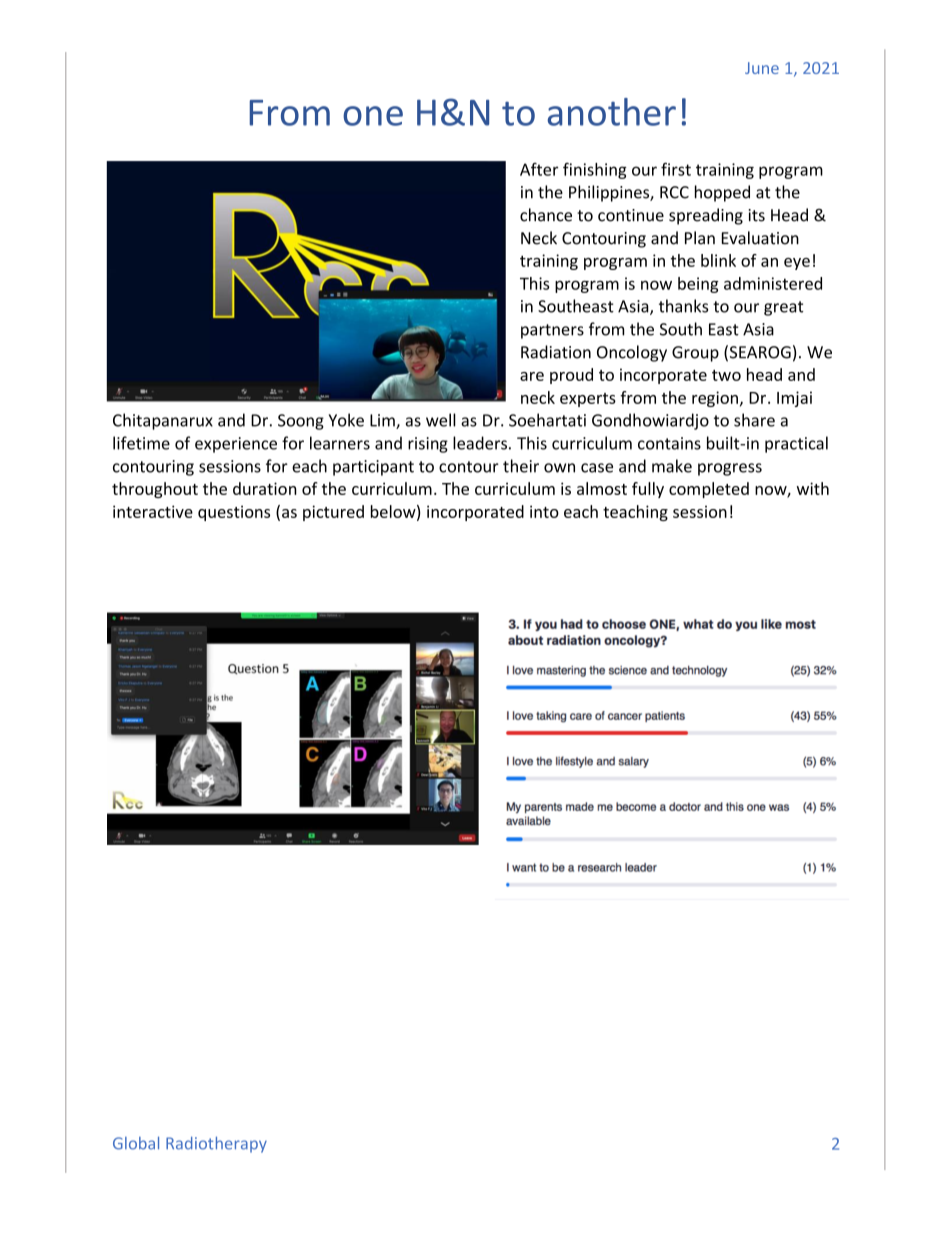 The image size is (952, 1233). Describe the element at coordinates (136, 1143) in the page. I see `Global` at that location.
